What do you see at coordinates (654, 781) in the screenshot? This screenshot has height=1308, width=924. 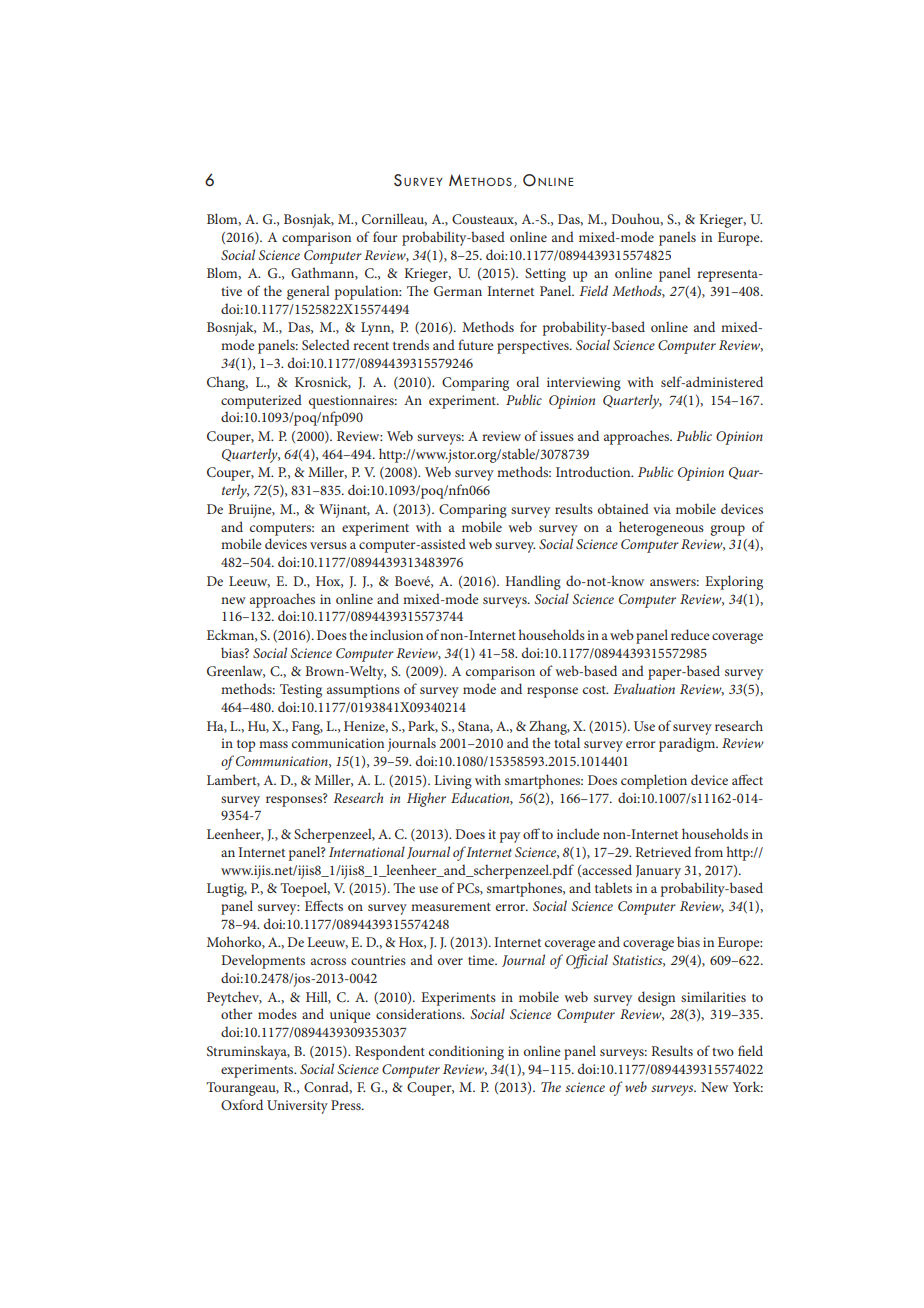 I see `completion` at bounding box center [654, 781].
